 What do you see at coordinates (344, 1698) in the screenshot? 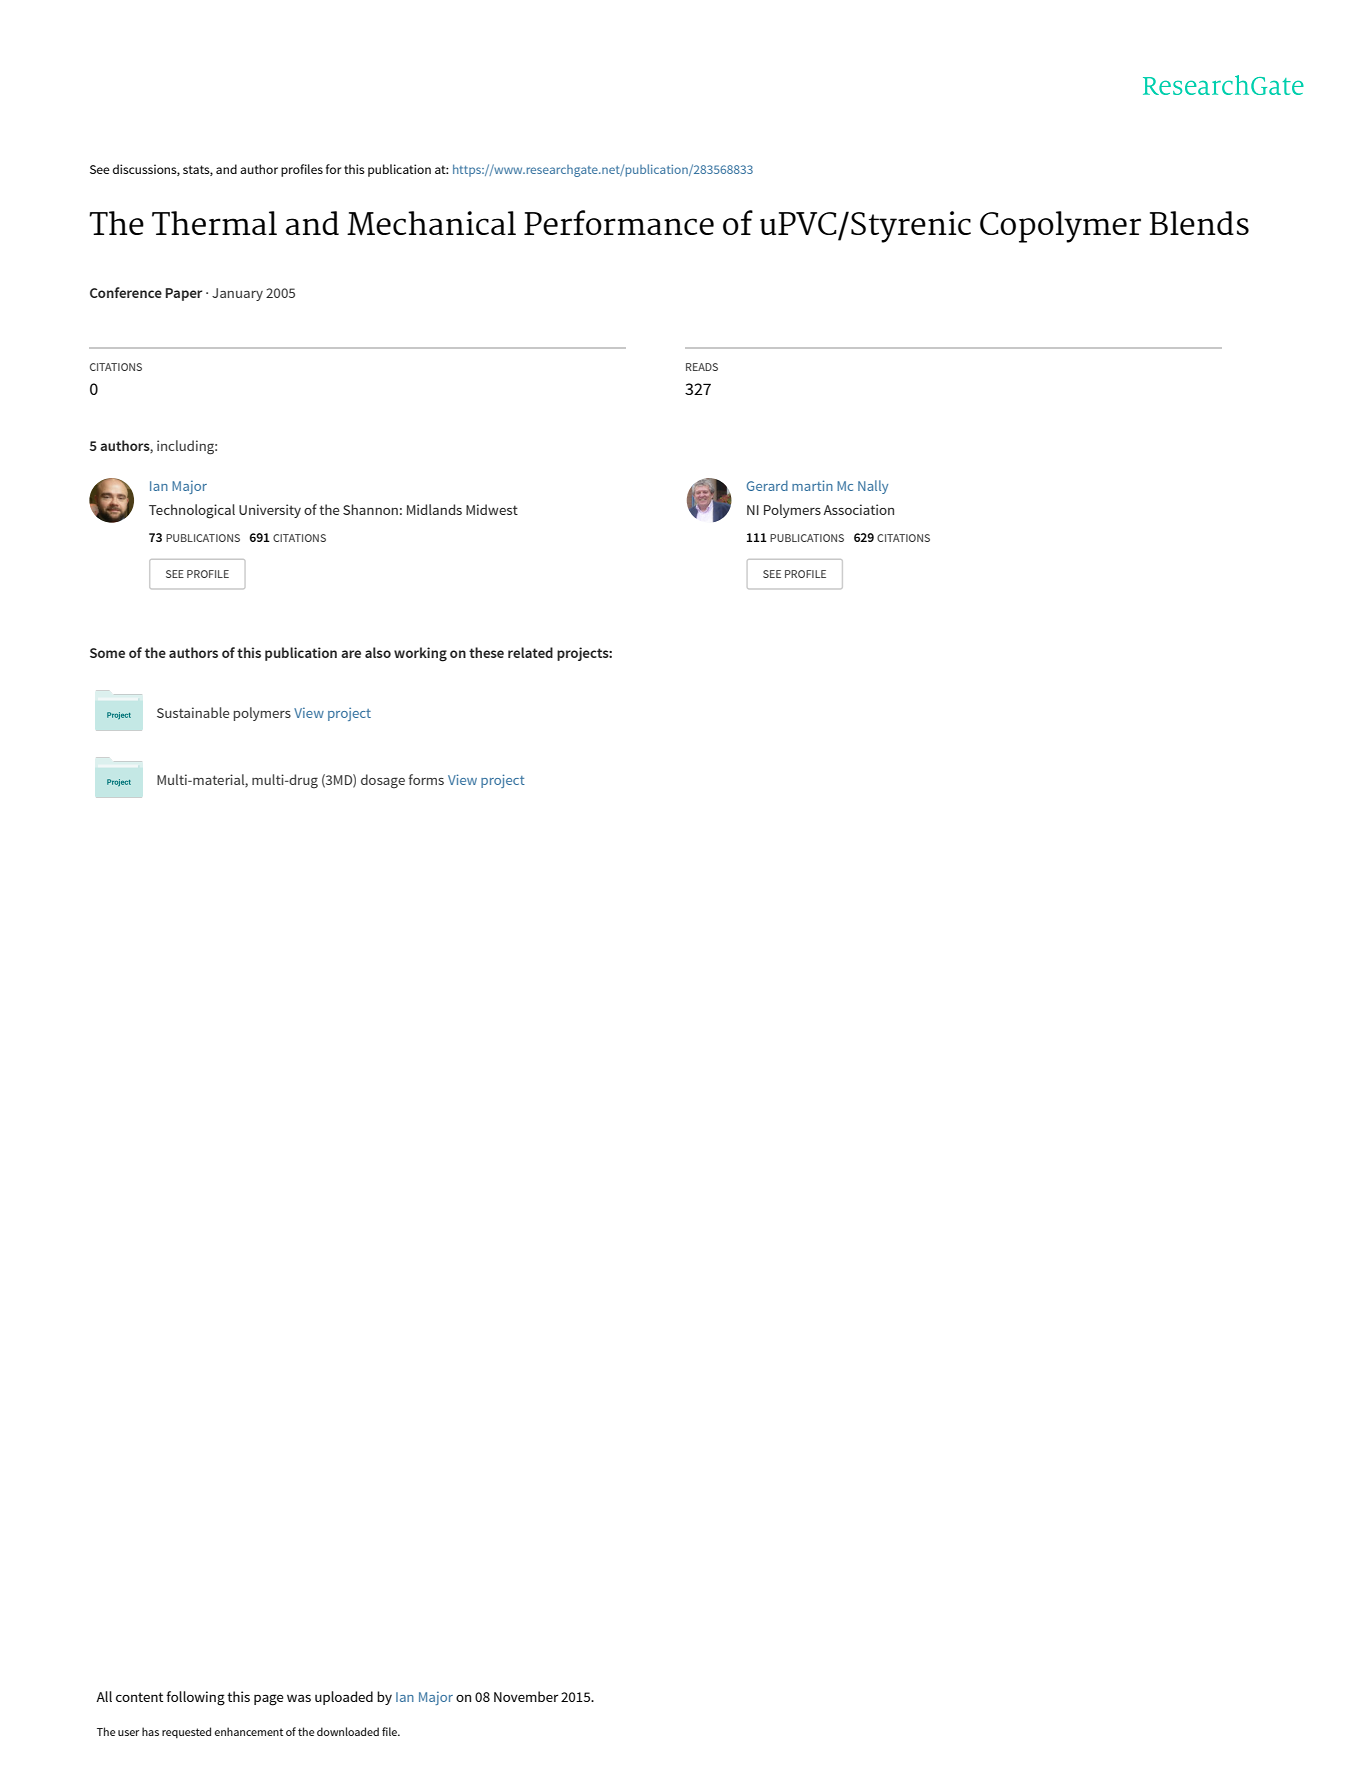
I see `uploaded` at bounding box center [344, 1698].
